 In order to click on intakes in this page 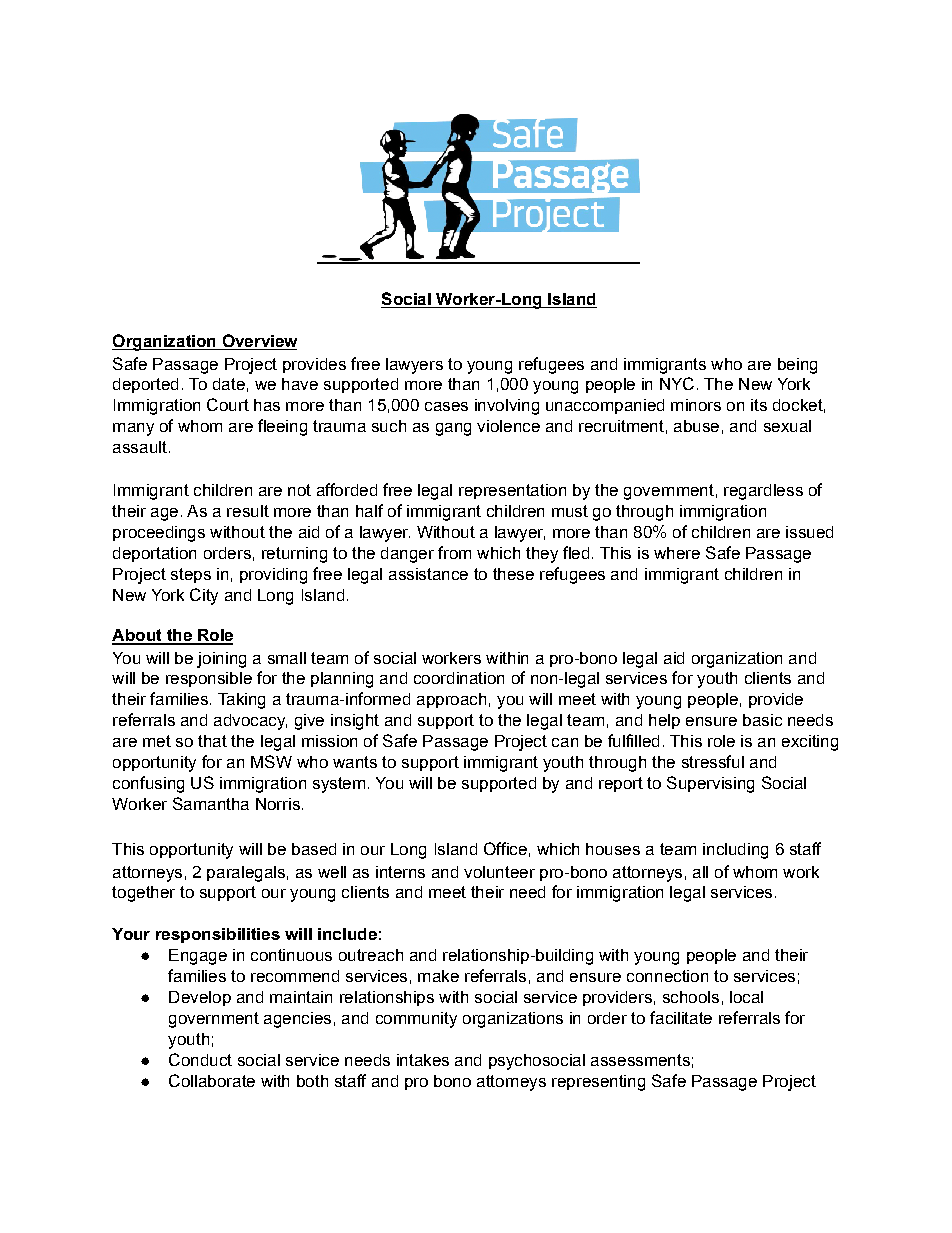, I will do `click(423, 1060)`.
